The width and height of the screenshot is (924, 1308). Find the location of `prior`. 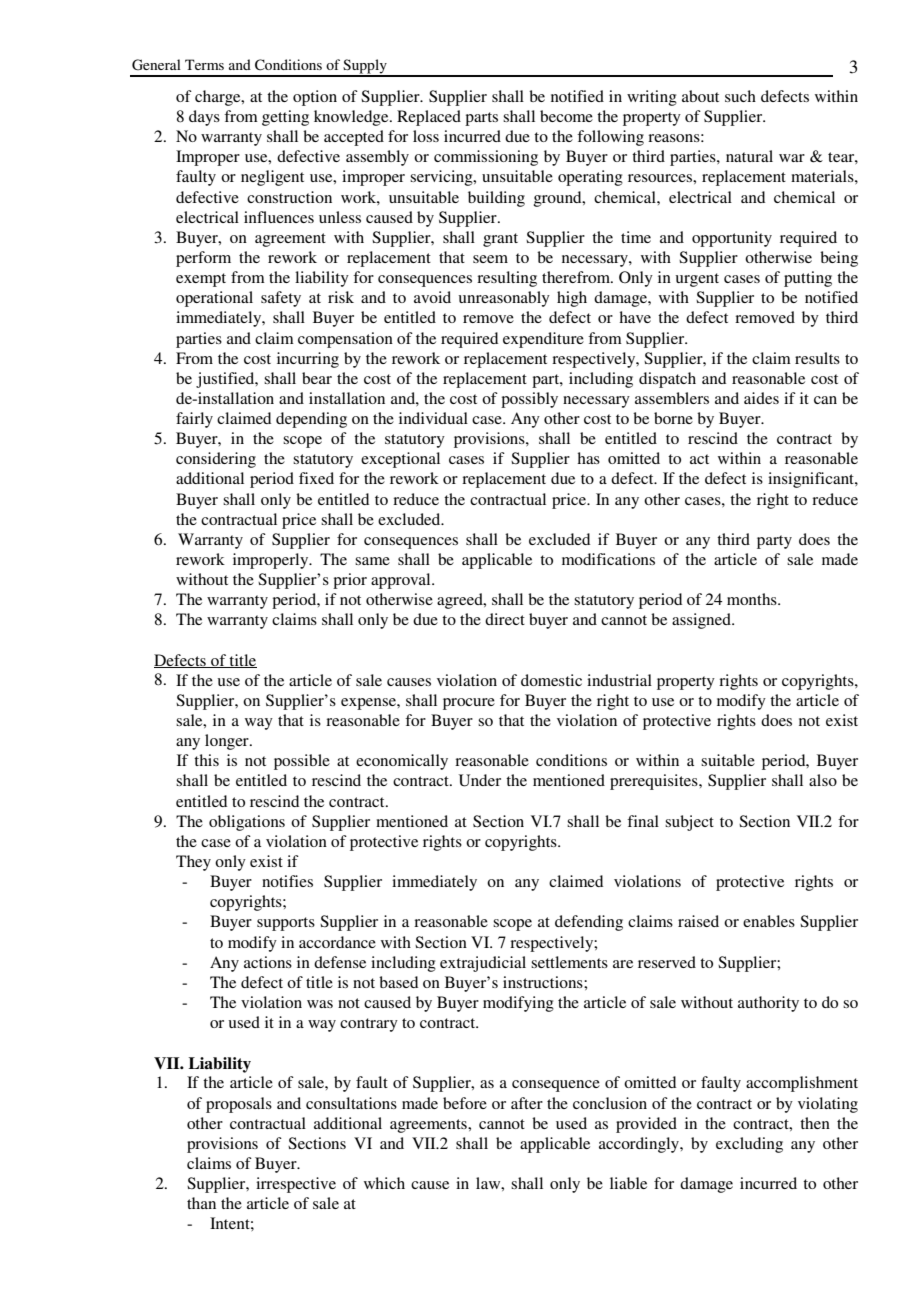

prior is located at coordinates (350, 581).
